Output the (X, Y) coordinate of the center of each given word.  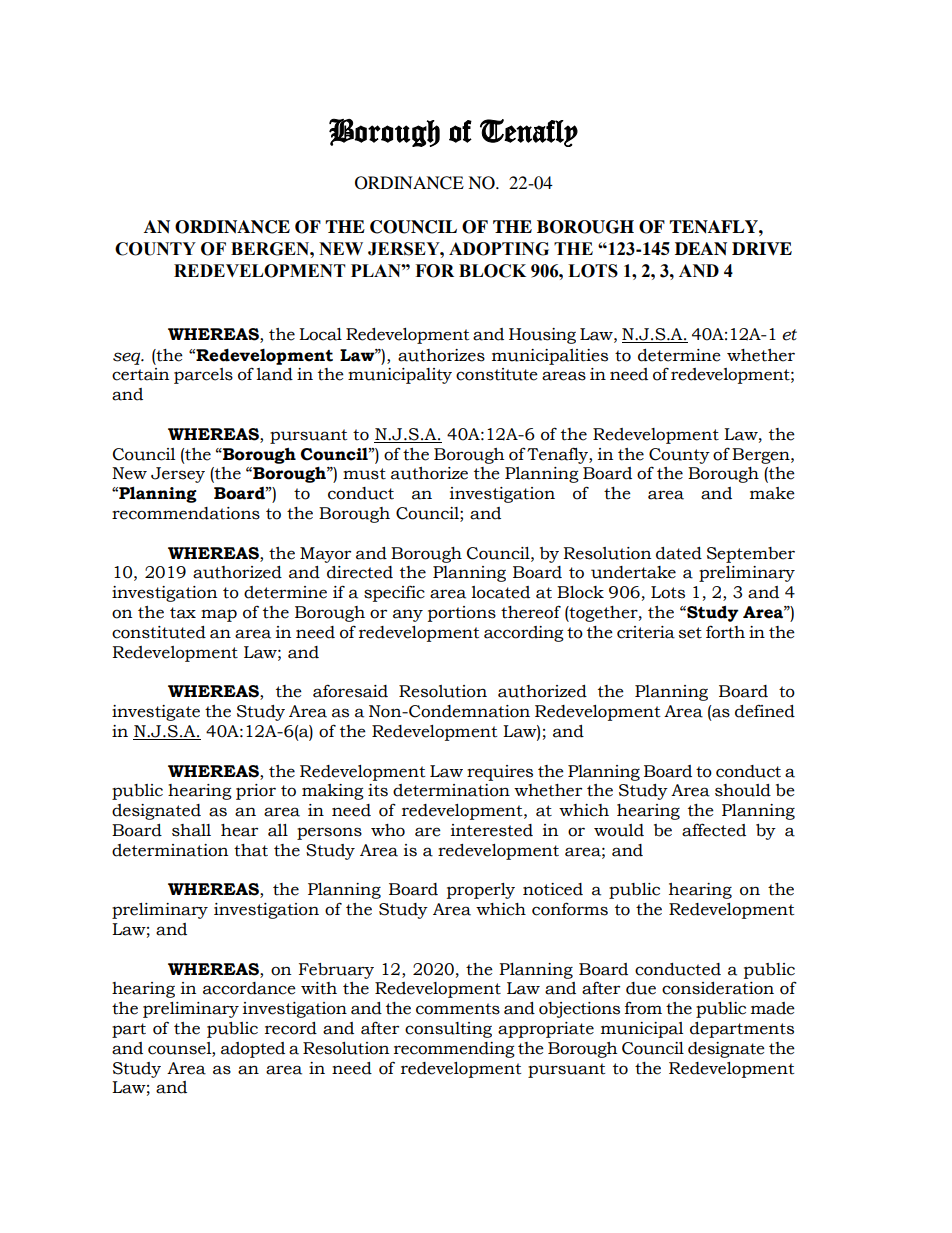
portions (462, 614)
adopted (253, 1050)
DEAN (701, 249)
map (219, 615)
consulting (448, 1030)
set (690, 633)
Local (320, 334)
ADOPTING (499, 249)
